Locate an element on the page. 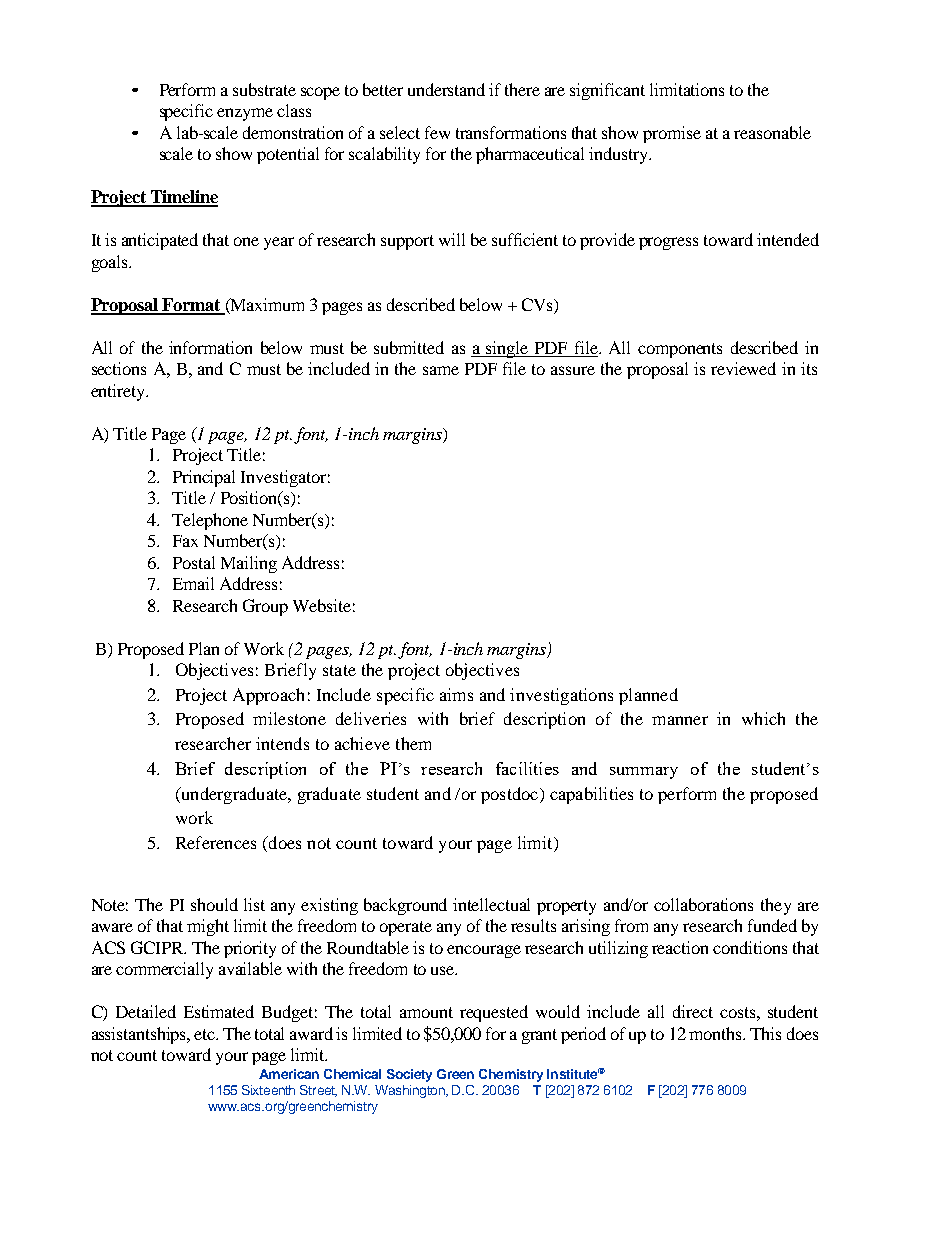  etc is located at coordinates (206, 1034).
